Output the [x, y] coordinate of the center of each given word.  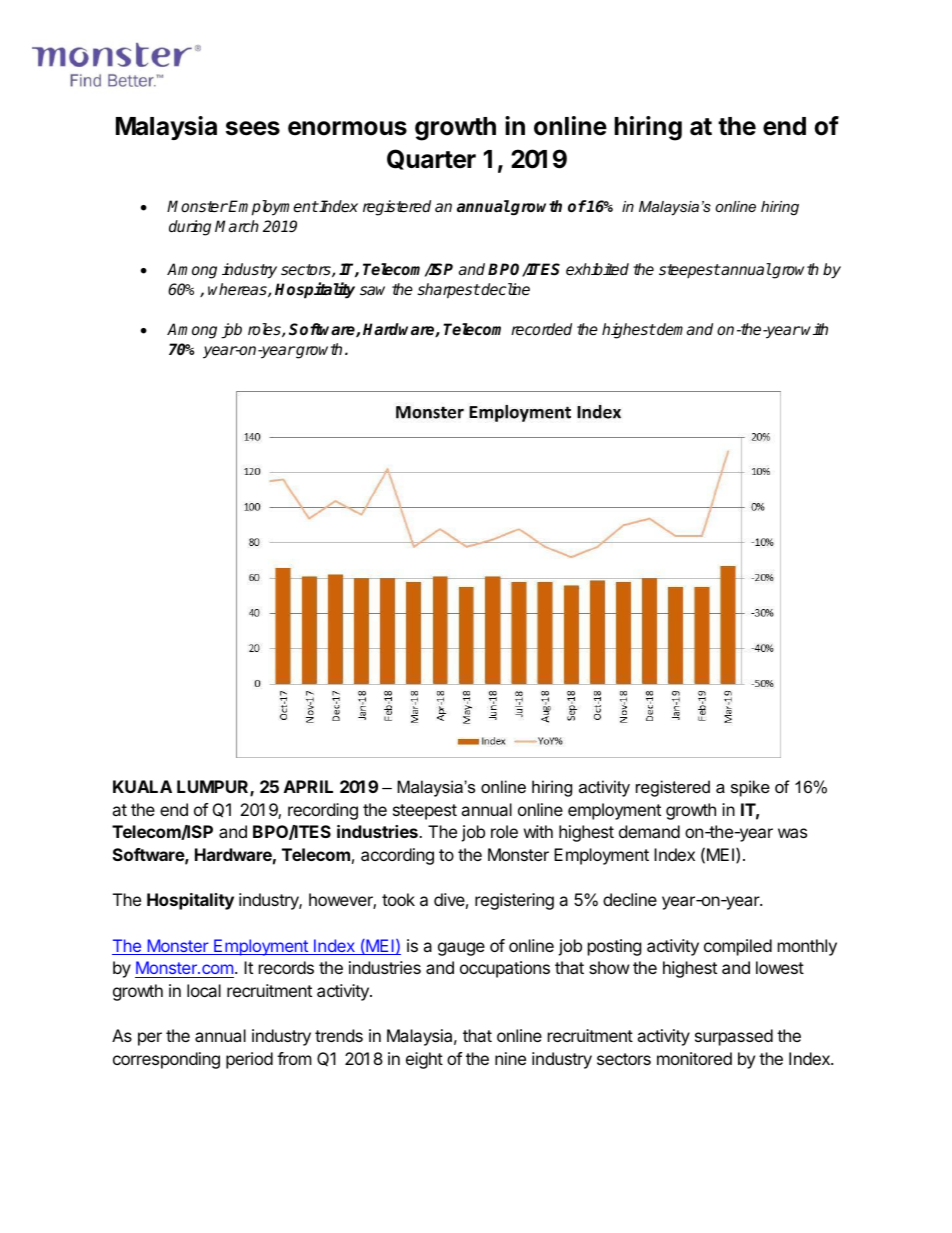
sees [253, 128]
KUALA [142, 786]
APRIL [308, 786]
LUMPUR [214, 788]
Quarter [431, 159]
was [792, 833]
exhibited [597, 269]
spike [750, 788]
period [249, 1060]
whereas [238, 290]
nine [510, 1058]
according [397, 856]
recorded [541, 329]
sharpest [448, 291]
